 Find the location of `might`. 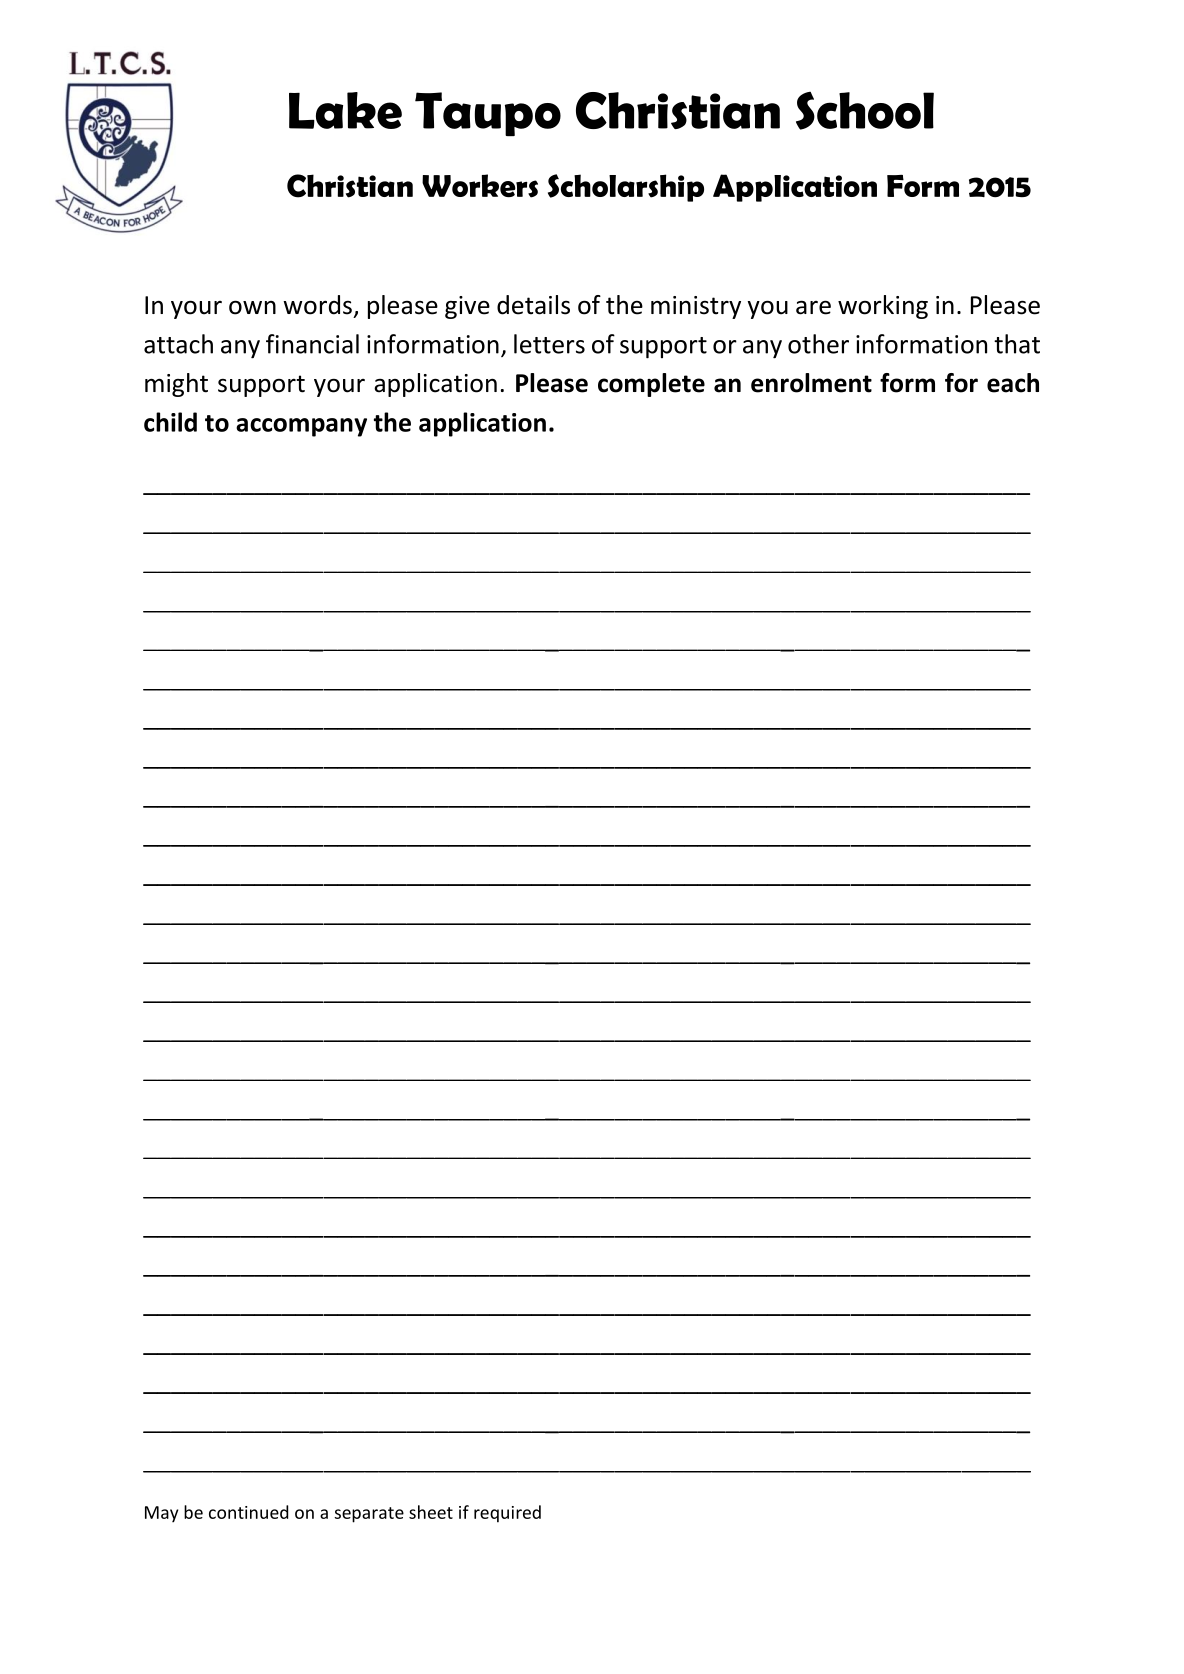

might is located at coordinates (176, 385).
